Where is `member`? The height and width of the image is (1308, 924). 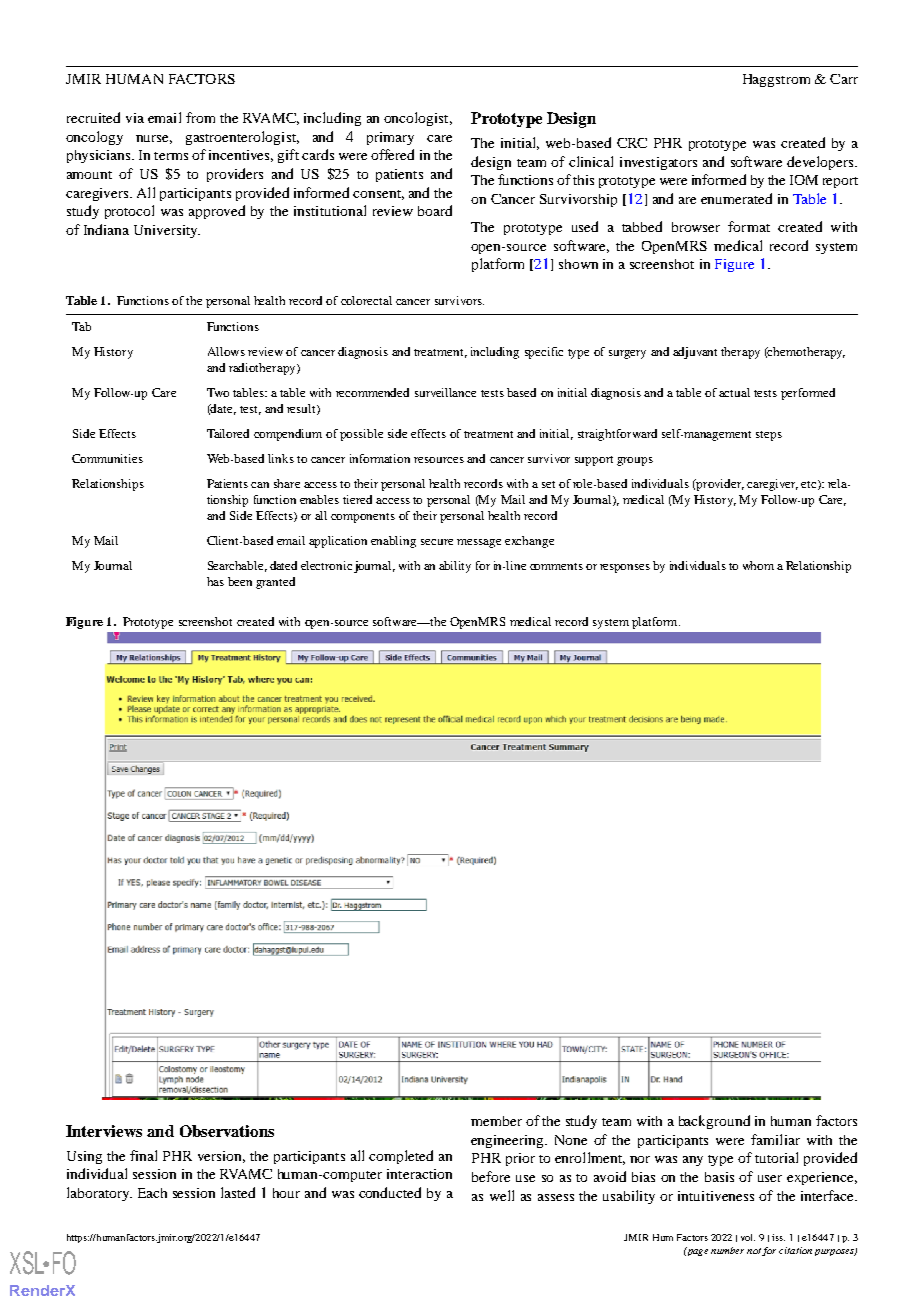
member is located at coordinates (496, 1121).
